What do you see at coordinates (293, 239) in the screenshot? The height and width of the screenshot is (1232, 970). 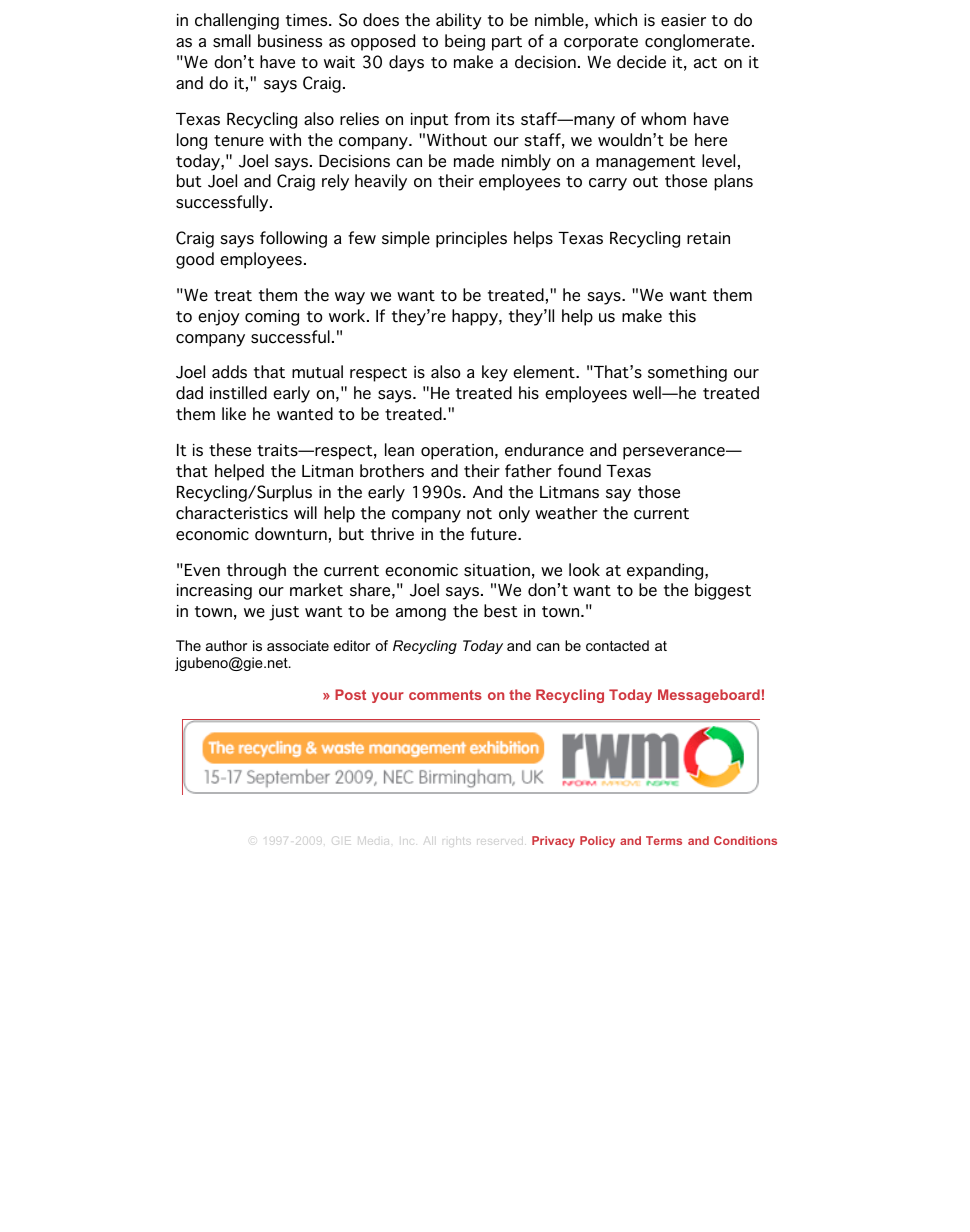 I see `following` at bounding box center [293, 239].
